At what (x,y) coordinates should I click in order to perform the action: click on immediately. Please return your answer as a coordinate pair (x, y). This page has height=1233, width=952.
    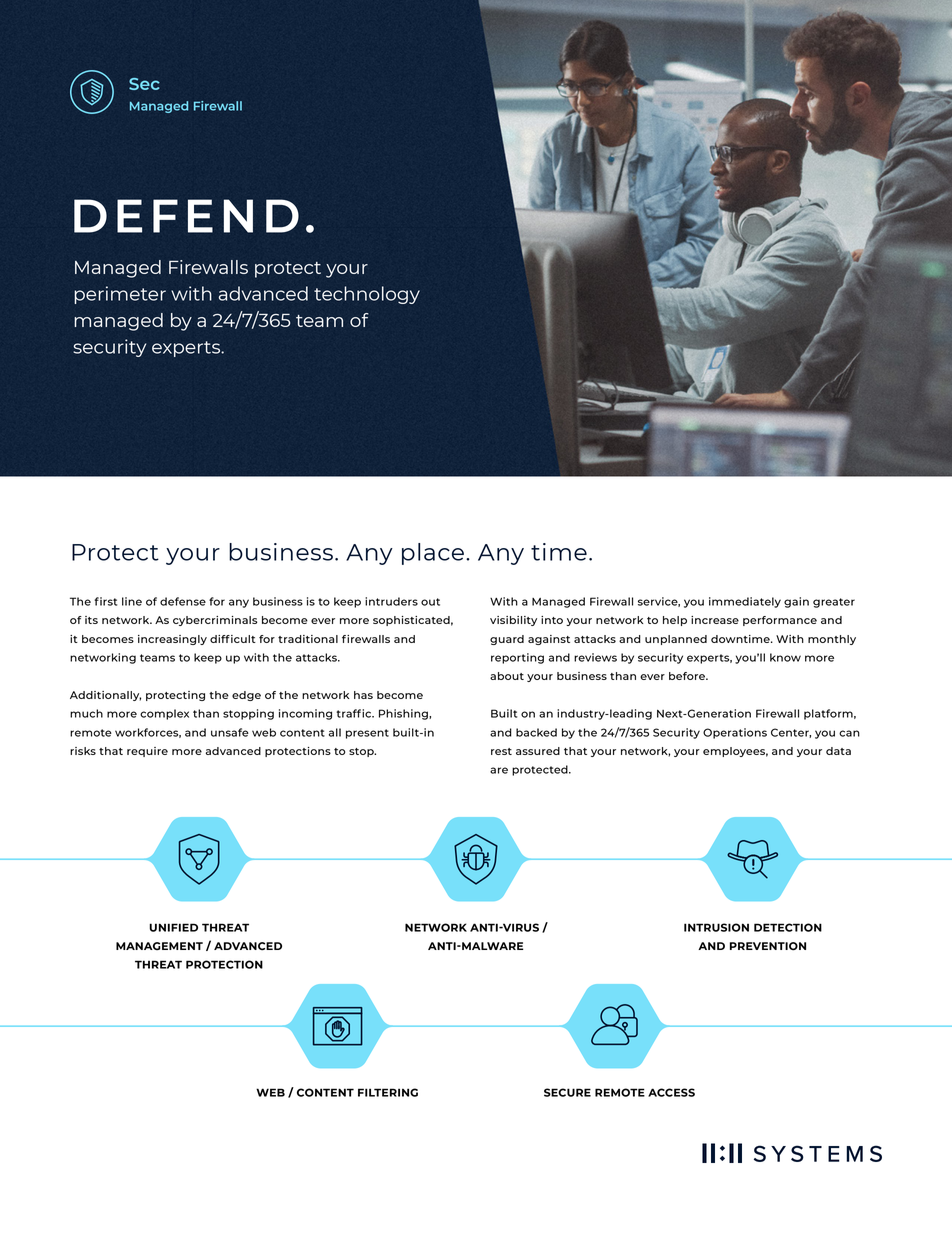
    Looking at the image, I should click on (745, 602).
